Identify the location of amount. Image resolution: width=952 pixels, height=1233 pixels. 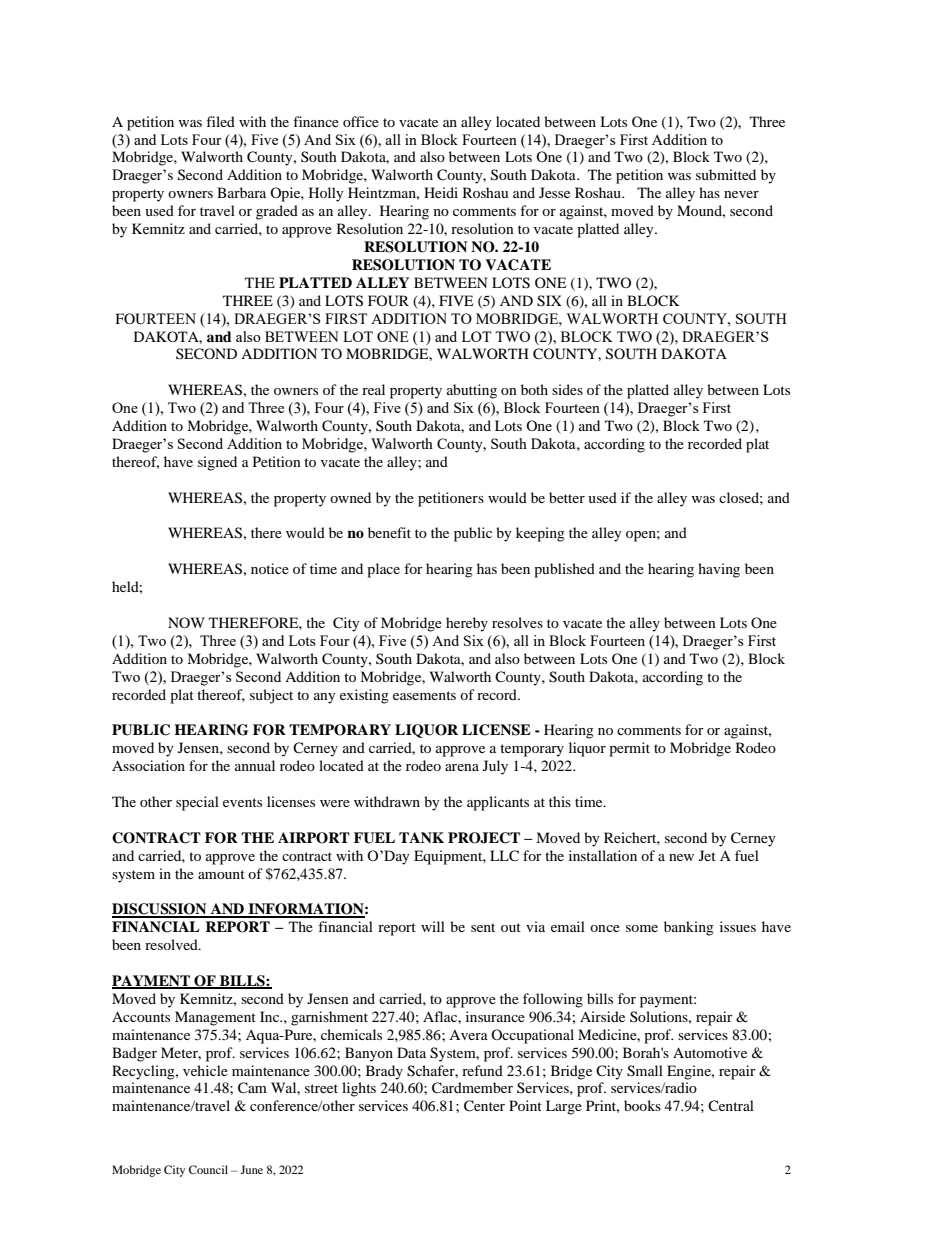
(221, 874).
